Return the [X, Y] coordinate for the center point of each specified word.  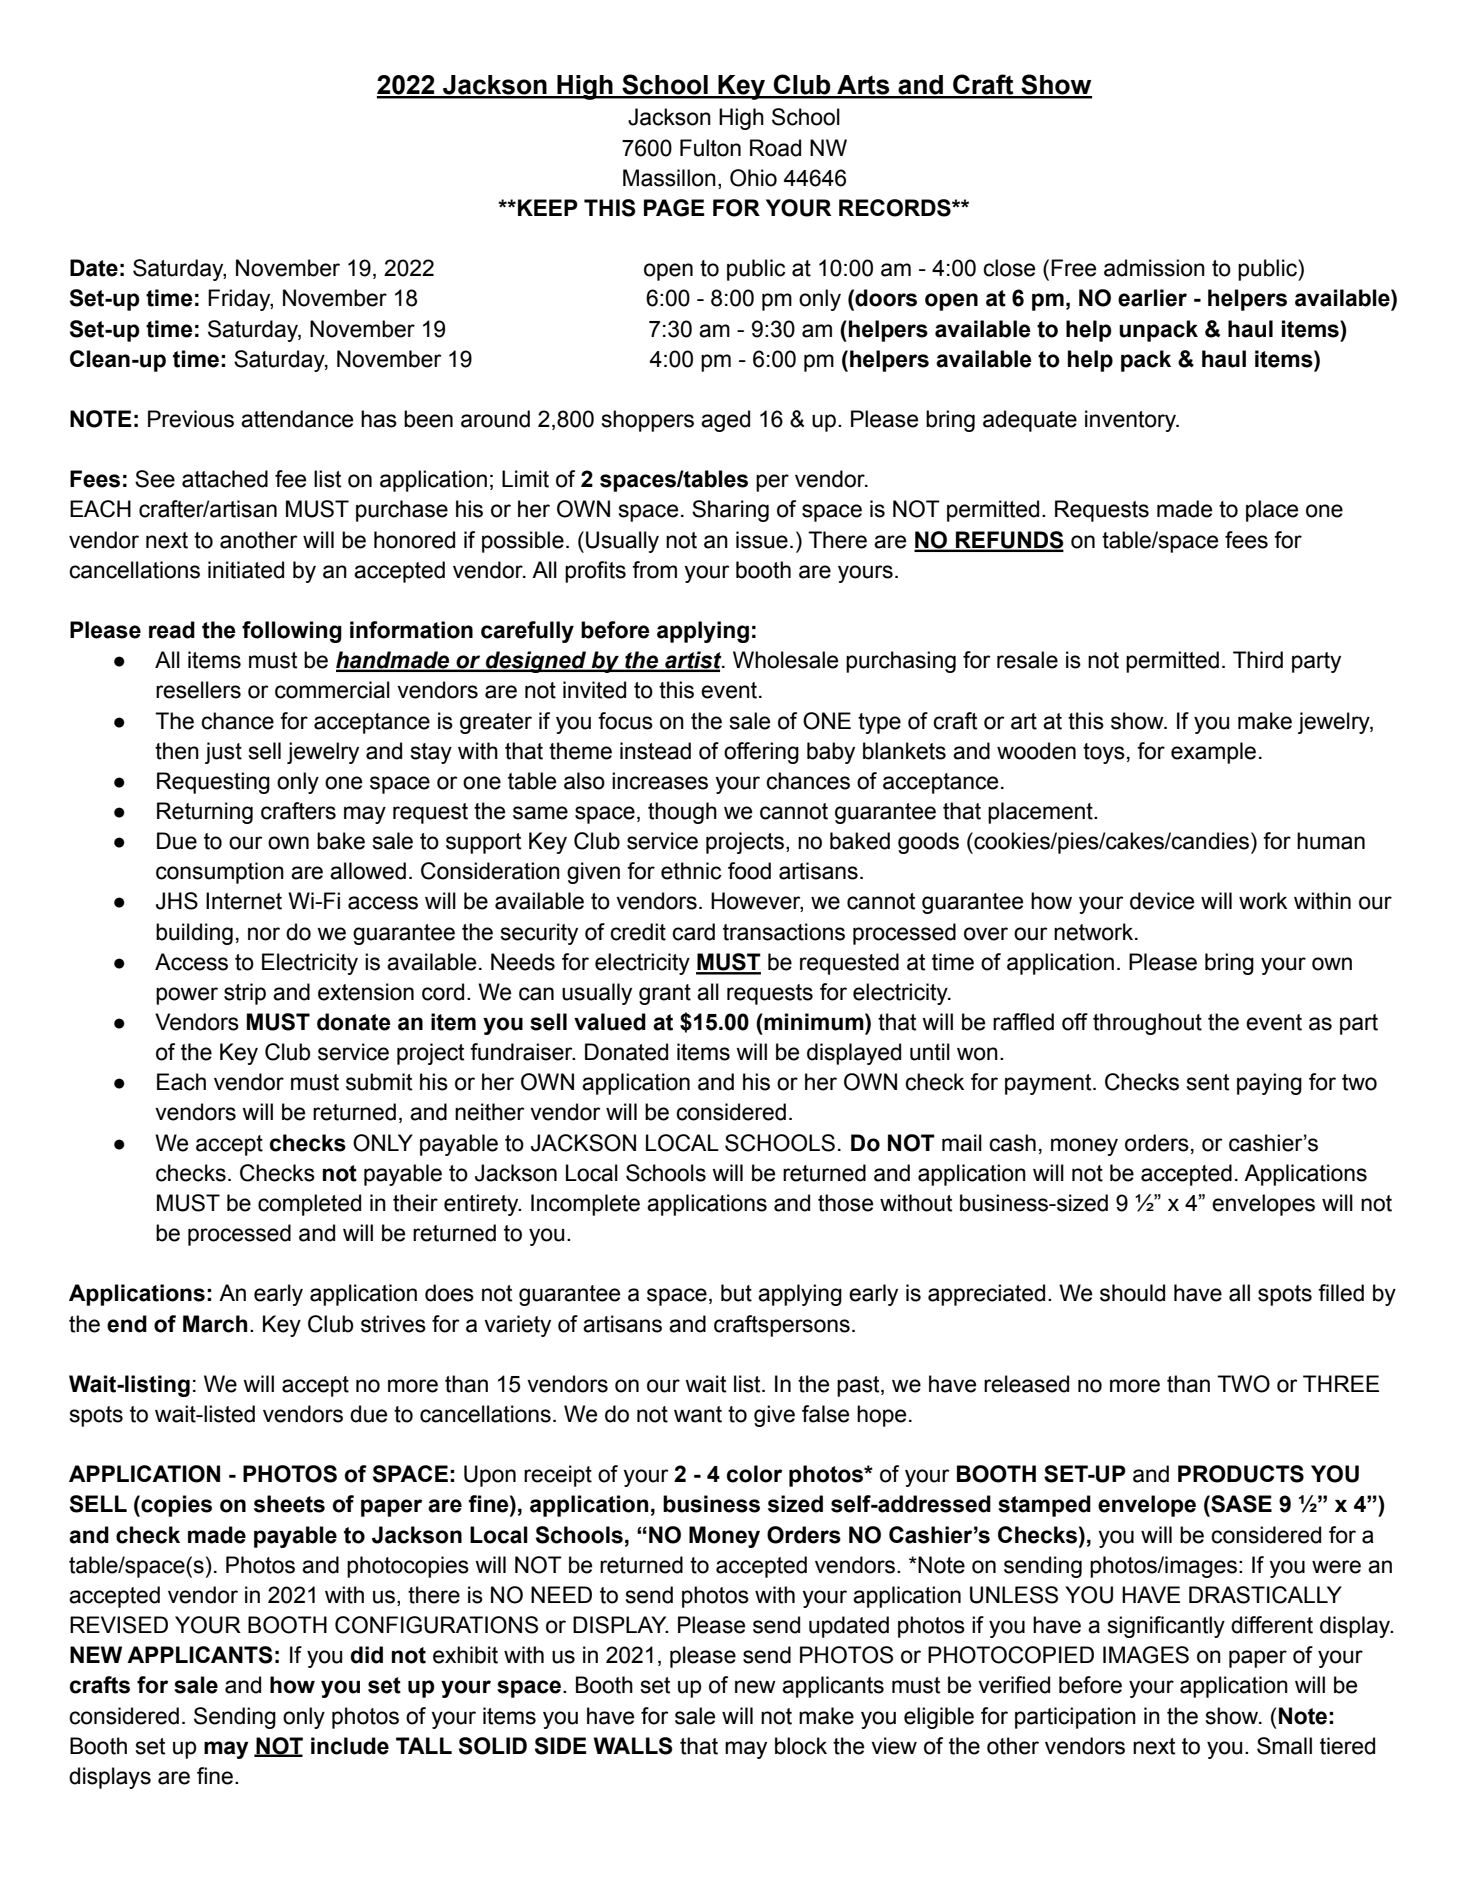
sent [1207, 1082]
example [1213, 753]
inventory [1131, 421]
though [682, 813]
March [215, 1324]
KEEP [548, 207]
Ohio [753, 178]
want [698, 1414]
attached [225, 479]
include [350, 1746]
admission [1154, 268]
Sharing [730, 511]
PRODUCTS [1241, 1474]
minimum [814, 1022]
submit [379, 1082]
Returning [205, 813]
